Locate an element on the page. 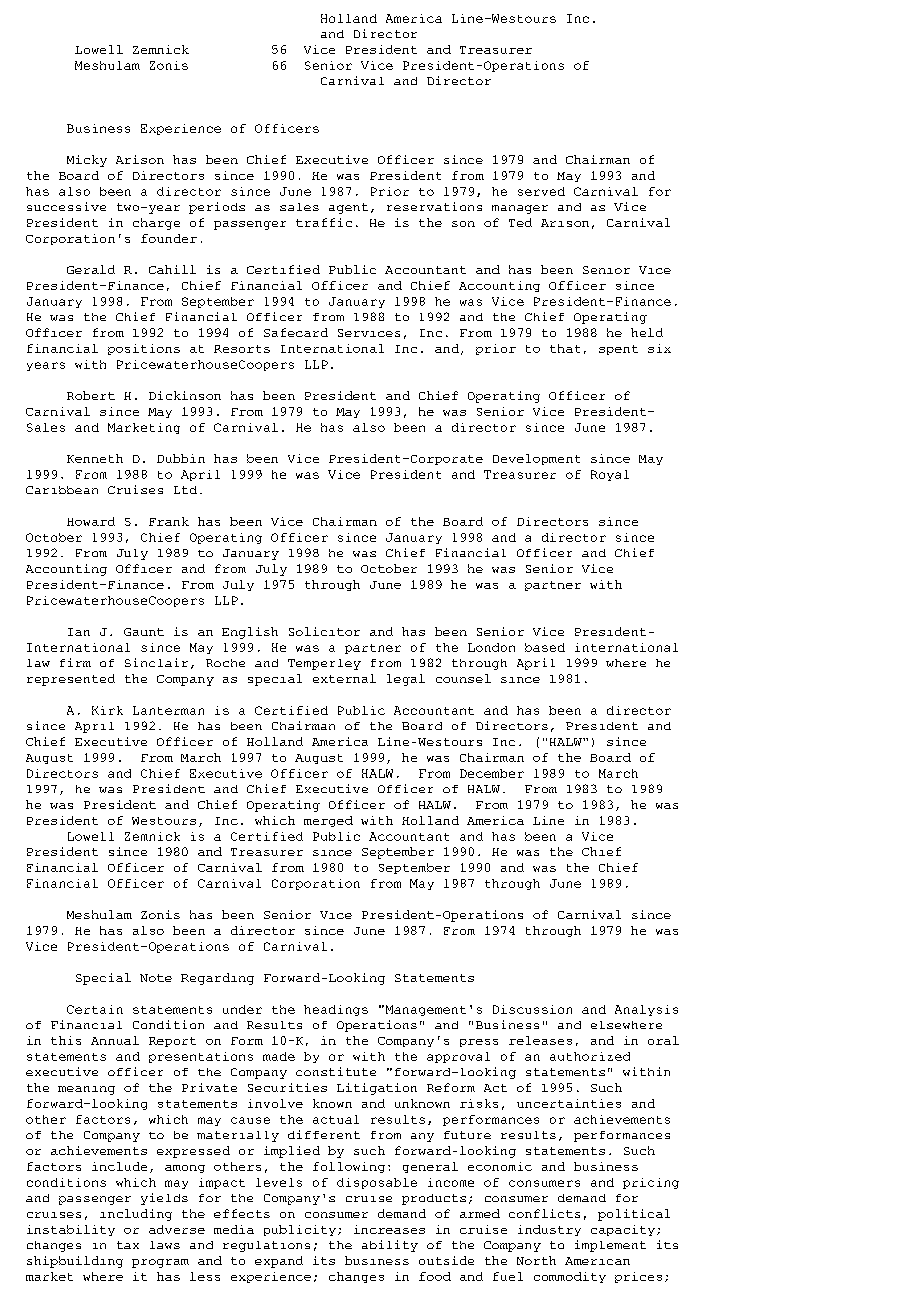 The height and width of the image is (1308, 924). increases is located at coordinates (389, 1229).
